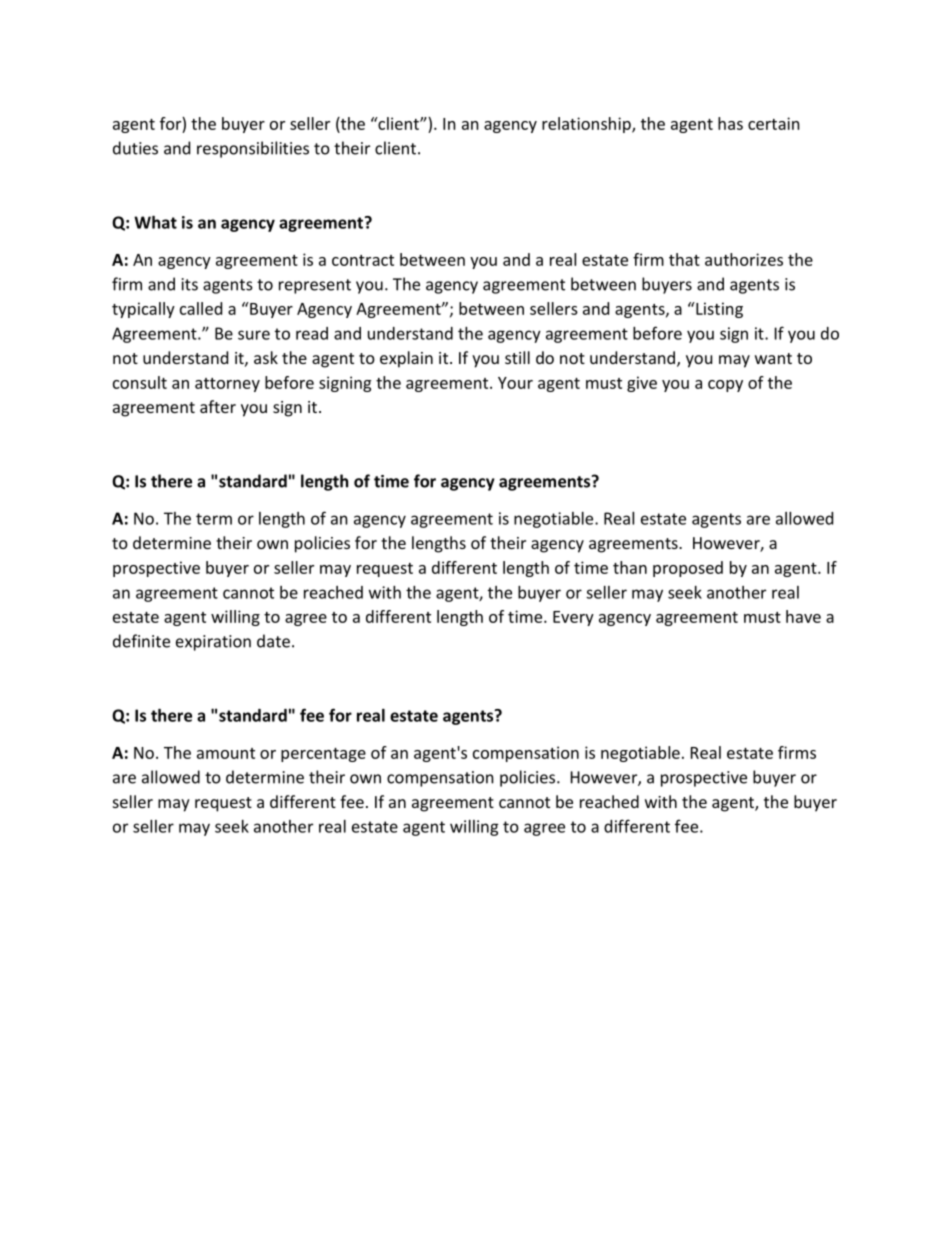 The image size is (952, 1233). What do you see at coordinates (630, 567) in the screenshot?
I see `than` at bounding box center [630, 567].
